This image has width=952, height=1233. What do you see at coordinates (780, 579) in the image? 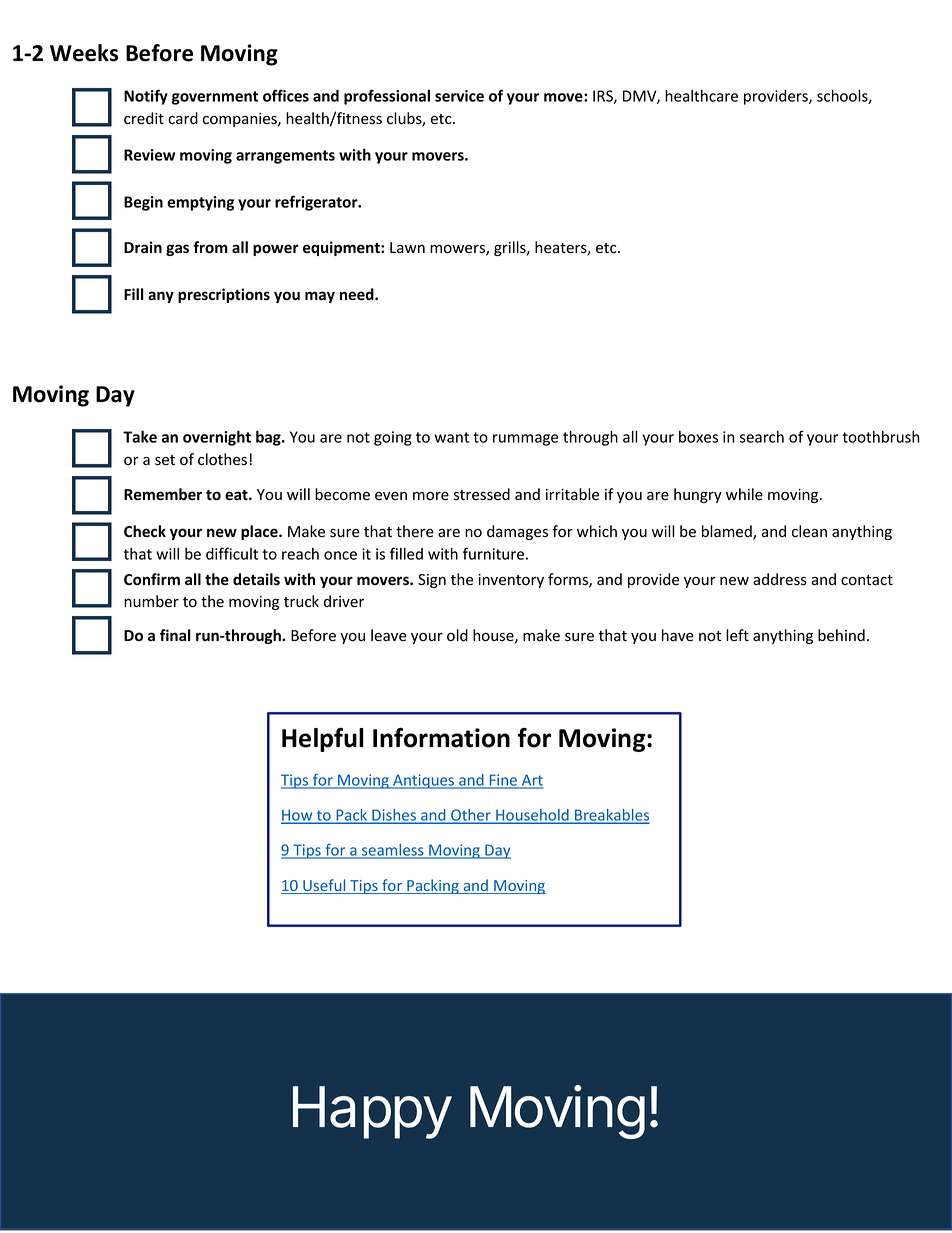
I see `address` at bounding box center [780, 579].
